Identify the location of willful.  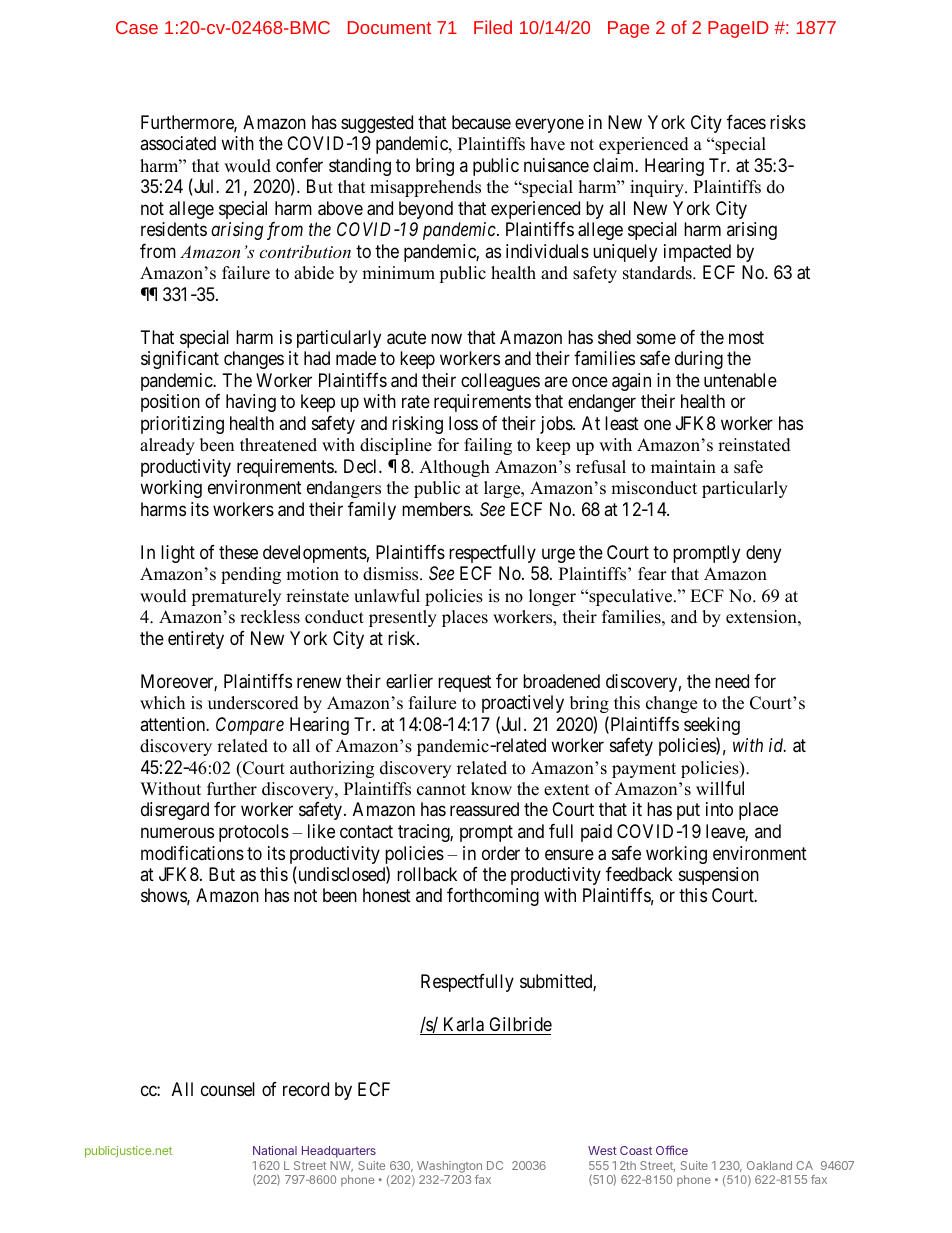
(720, 788).
